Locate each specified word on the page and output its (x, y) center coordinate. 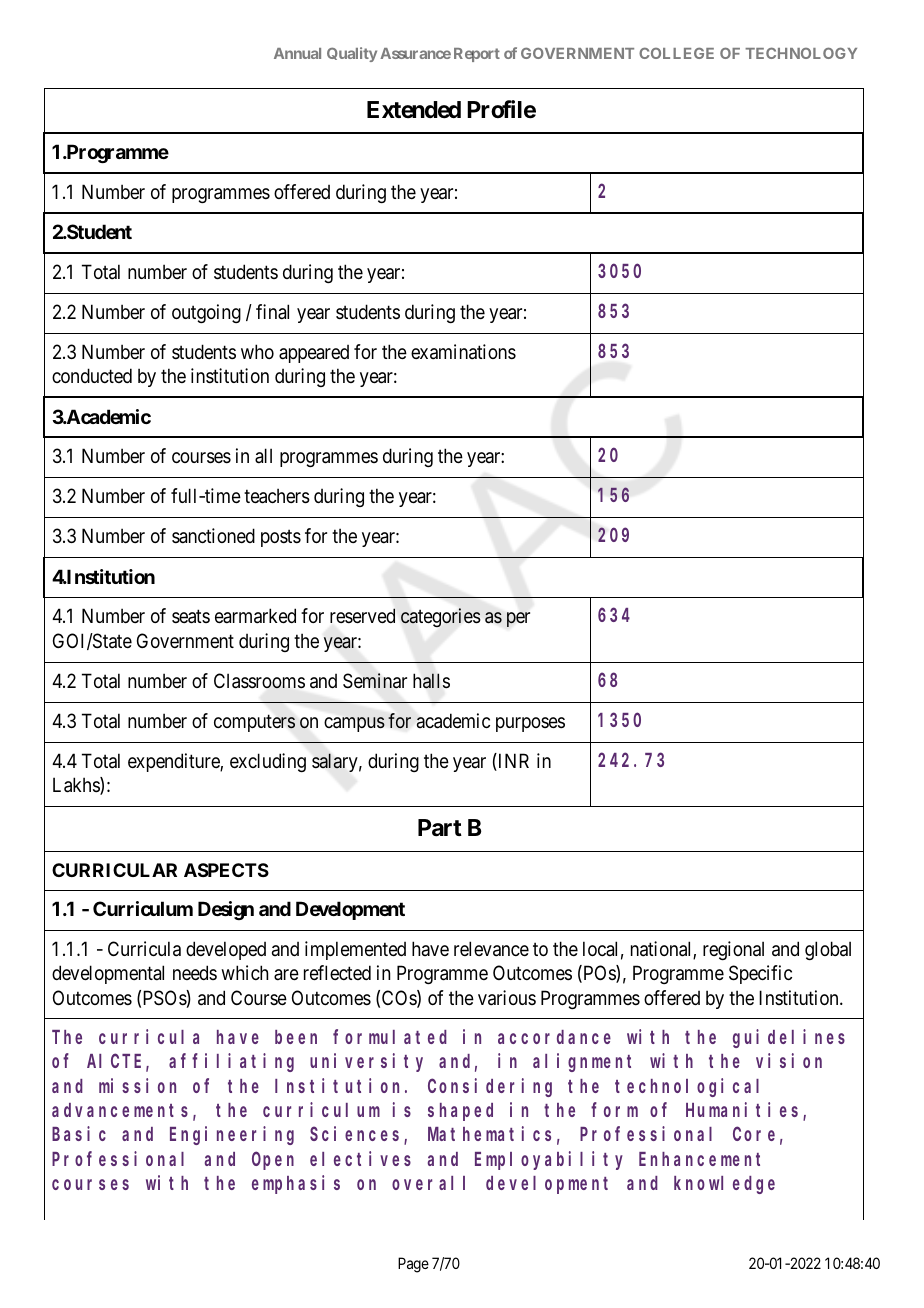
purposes (530, 724)
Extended (414, 110)
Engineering (232, 1136)
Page (413, 1265)
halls (431, 681)
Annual (297, 53)
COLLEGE (676, 53)
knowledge (724, 1185)
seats (191, 617)
